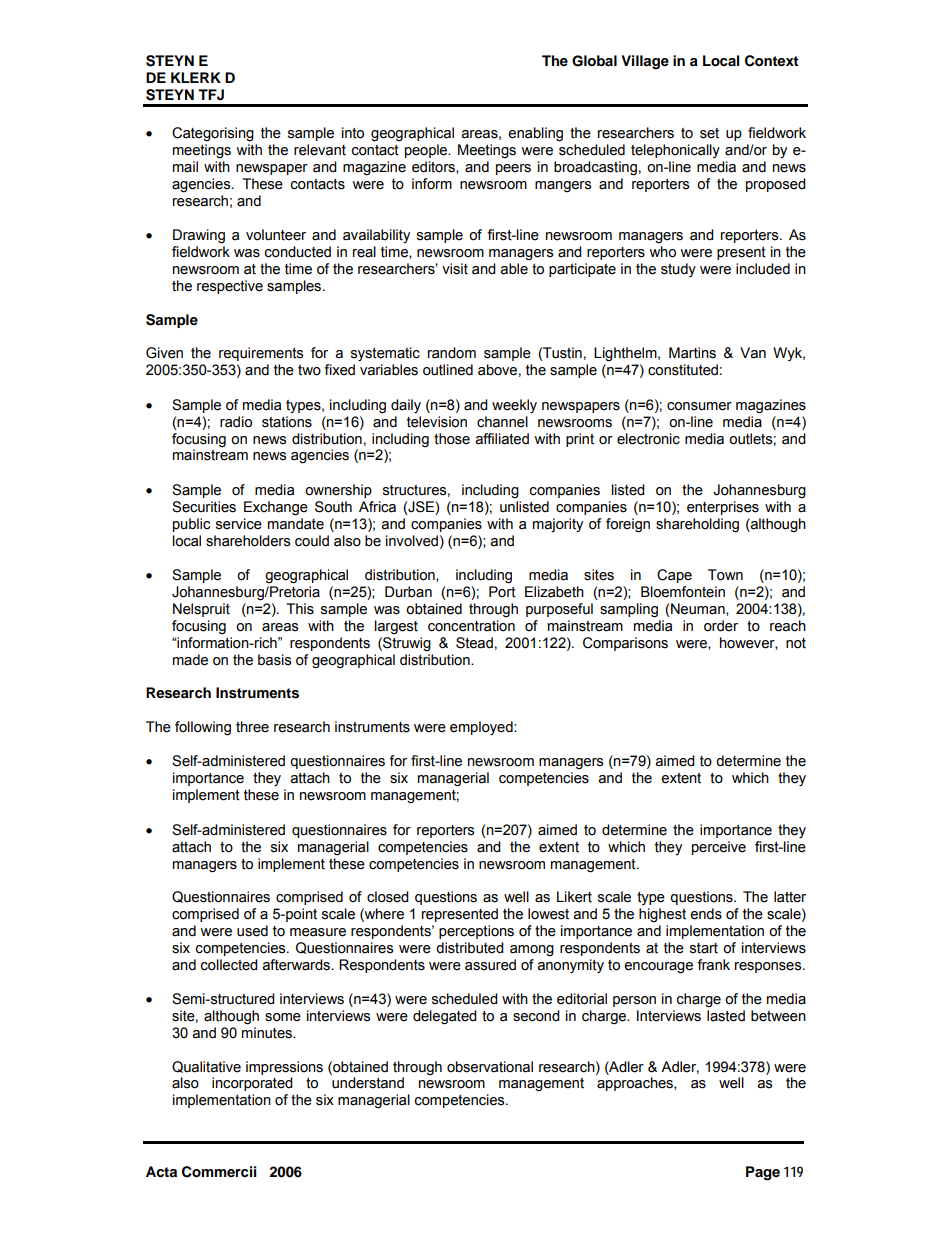  Describe the element at coordinates (709, 133) in the screenshot. I see `set` at that location.
